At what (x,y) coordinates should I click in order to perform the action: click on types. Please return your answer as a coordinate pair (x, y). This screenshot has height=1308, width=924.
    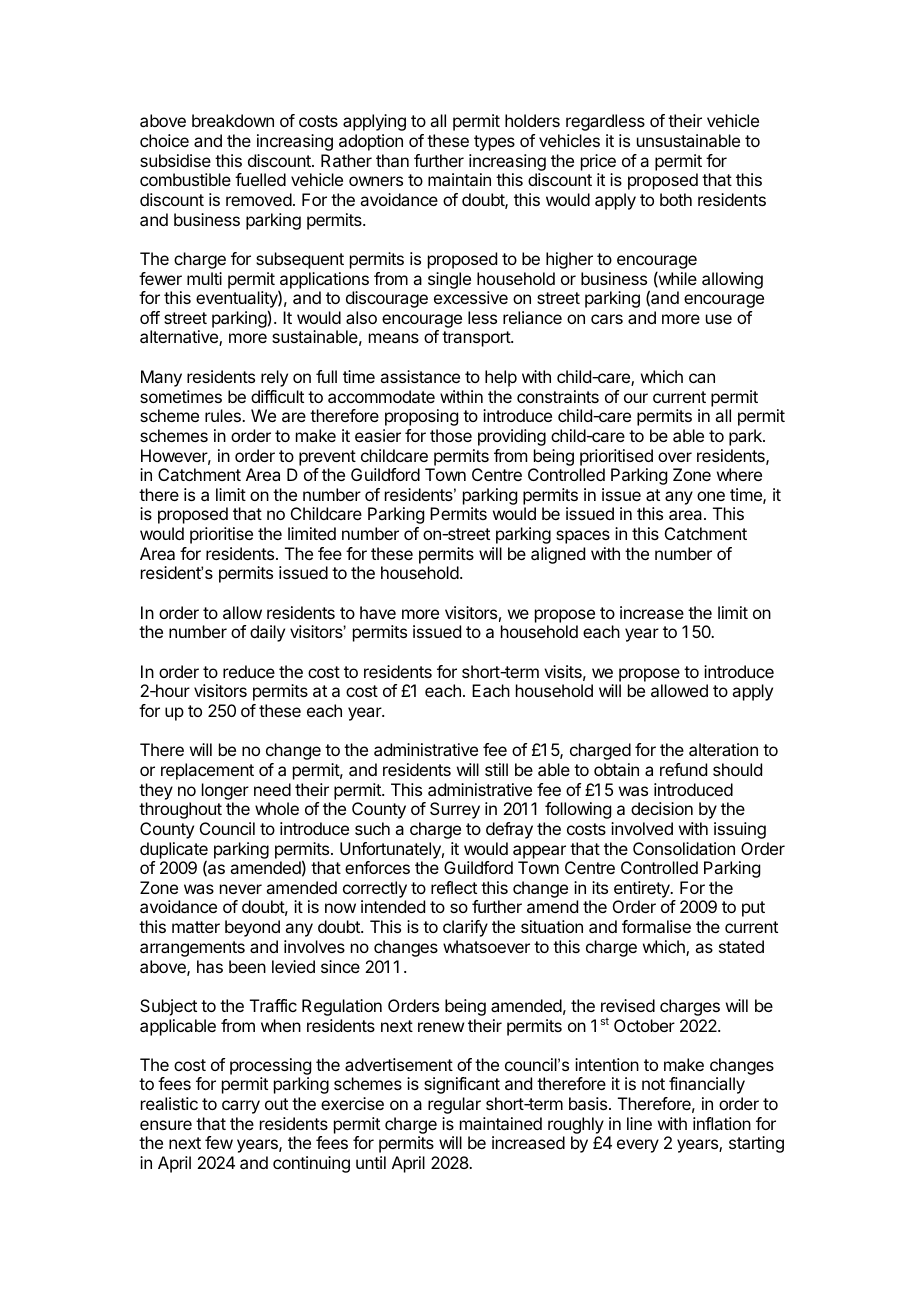
    Looking at the image, I should click on (494, 143).
